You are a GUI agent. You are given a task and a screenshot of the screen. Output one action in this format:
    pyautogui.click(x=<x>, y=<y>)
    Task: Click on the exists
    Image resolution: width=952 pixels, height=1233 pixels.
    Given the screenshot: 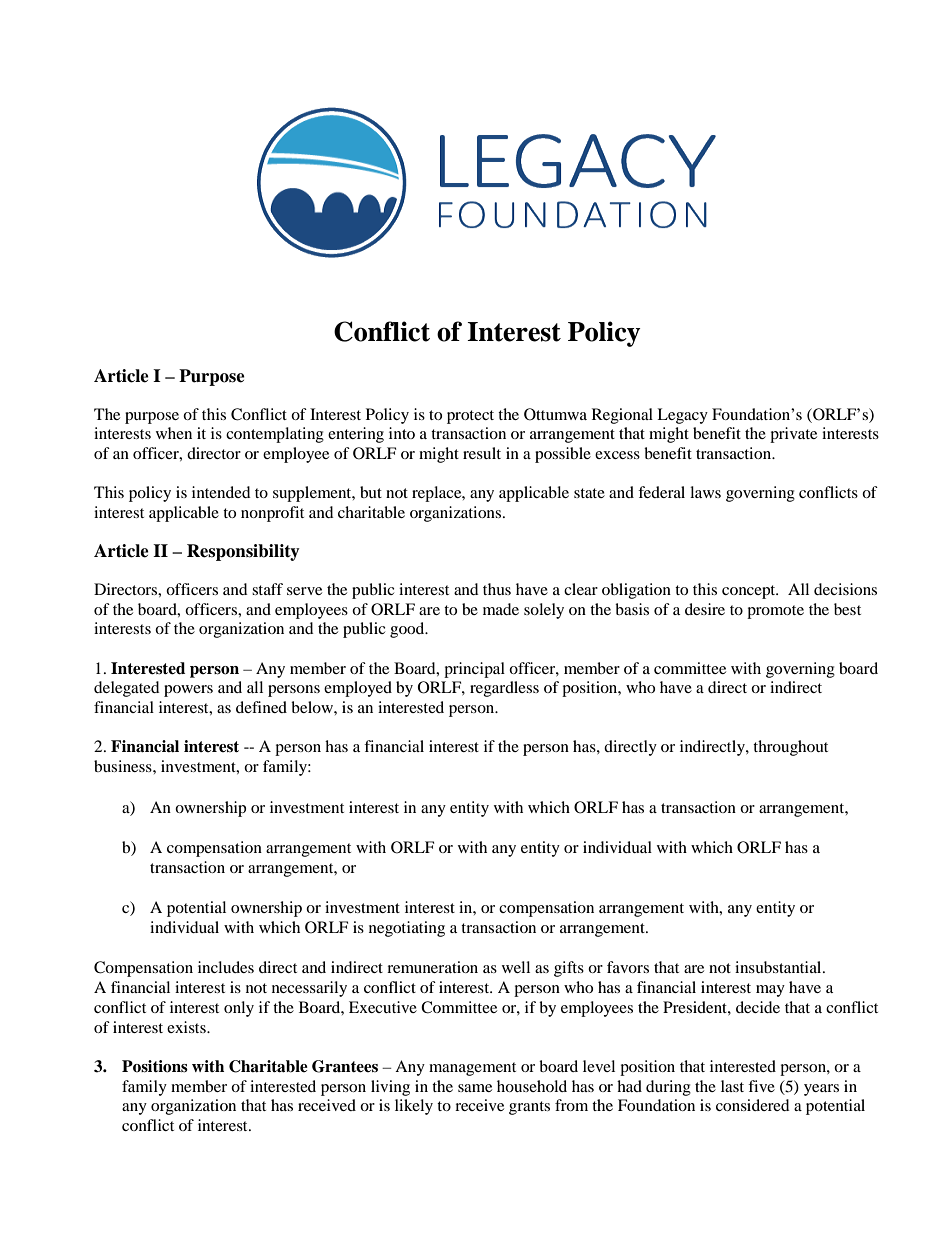 What is the action you would take?
    pyautogui.click(x=187, y=1027)
